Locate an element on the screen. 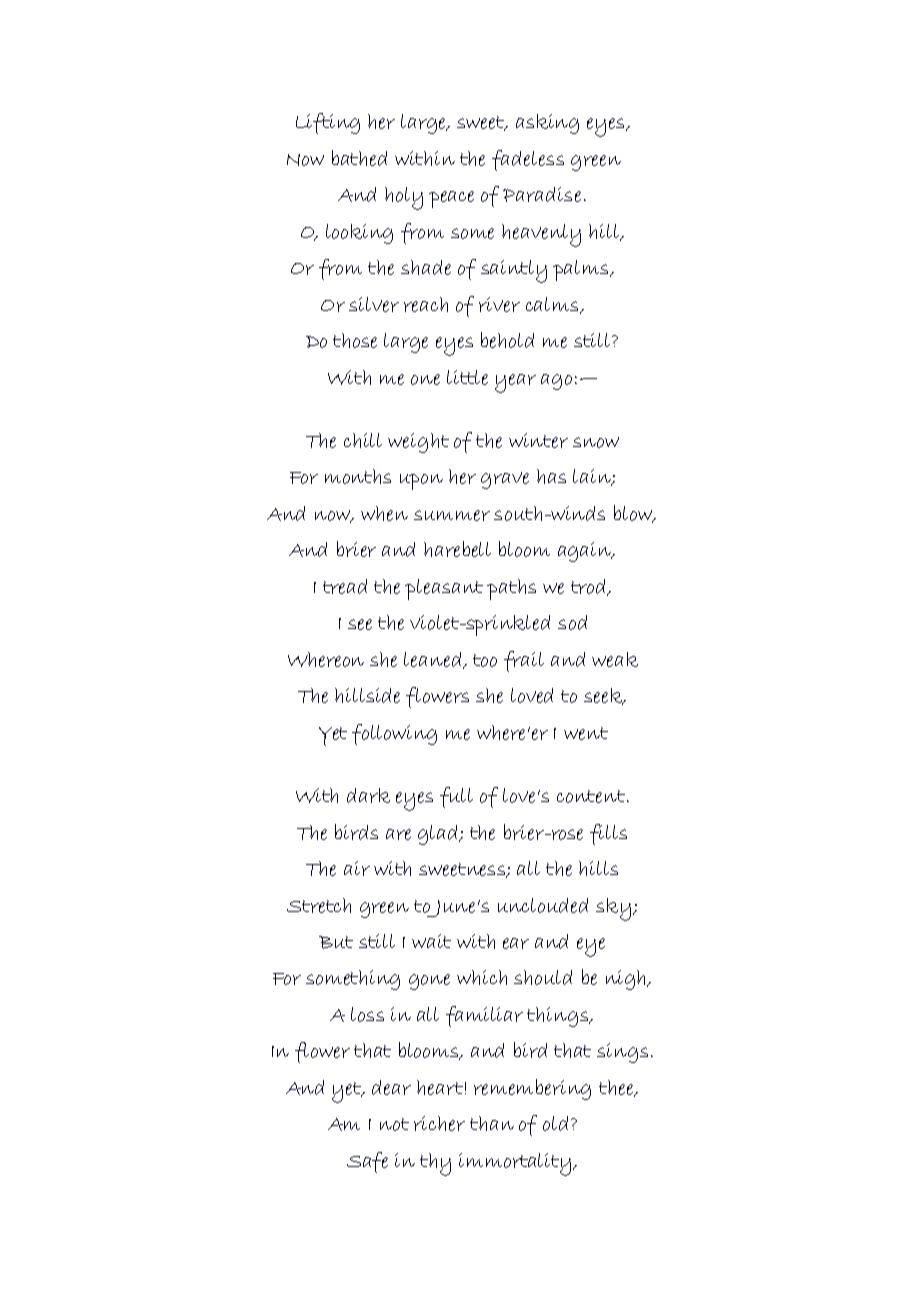  Safe is located at coordinates (367, 1162).
